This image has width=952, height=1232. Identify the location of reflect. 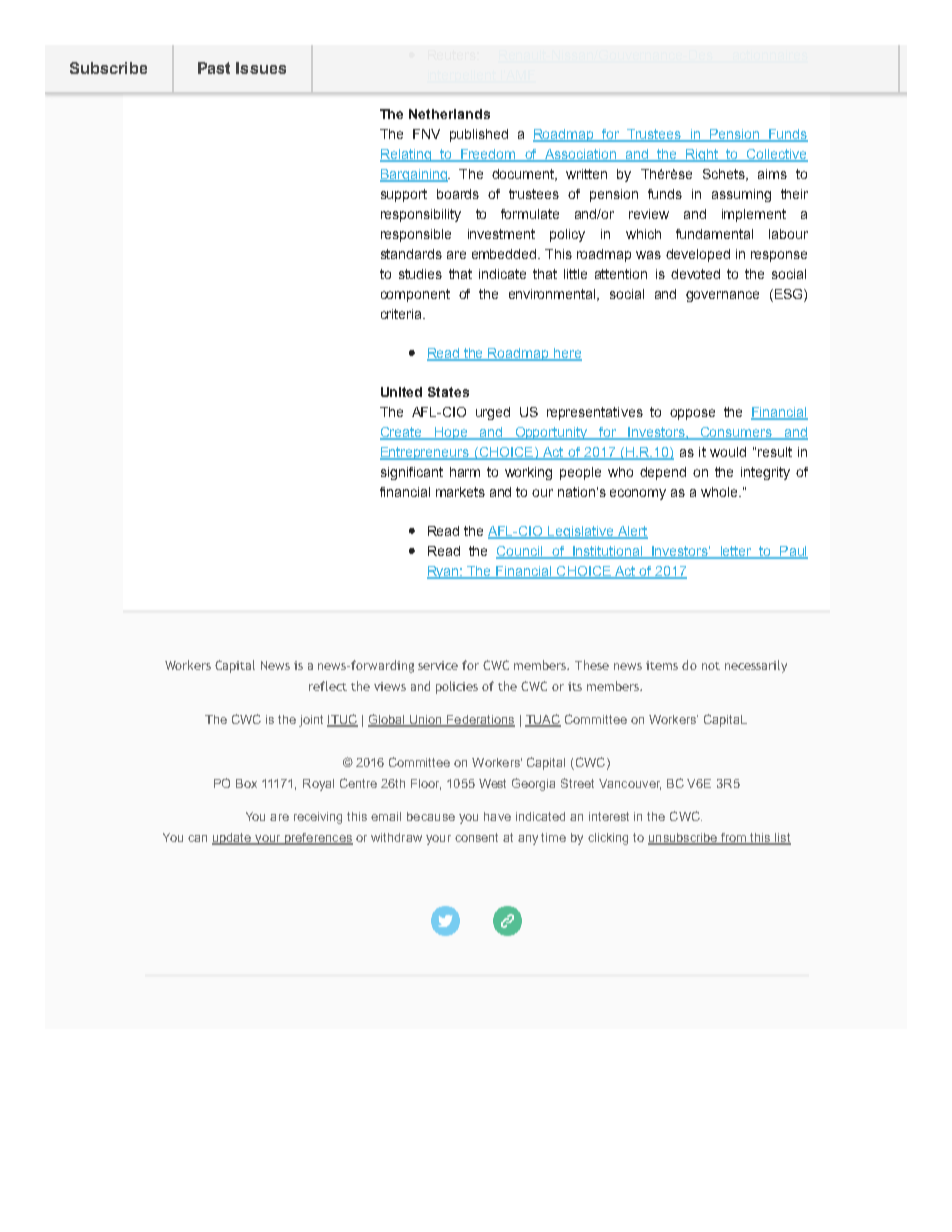
(328, 686).
